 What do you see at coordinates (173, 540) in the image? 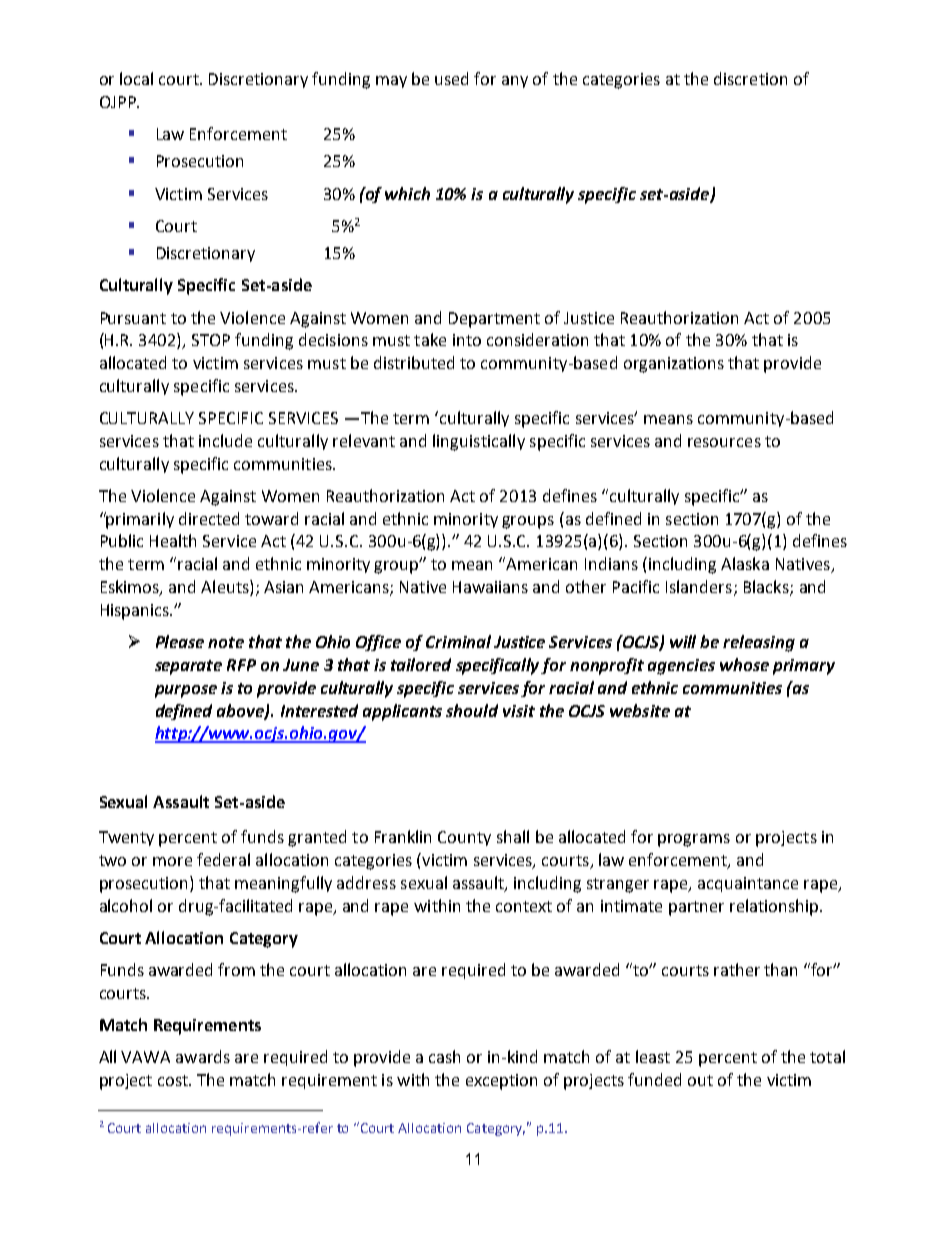
I see `Health` at bounding box center [173, 540].
